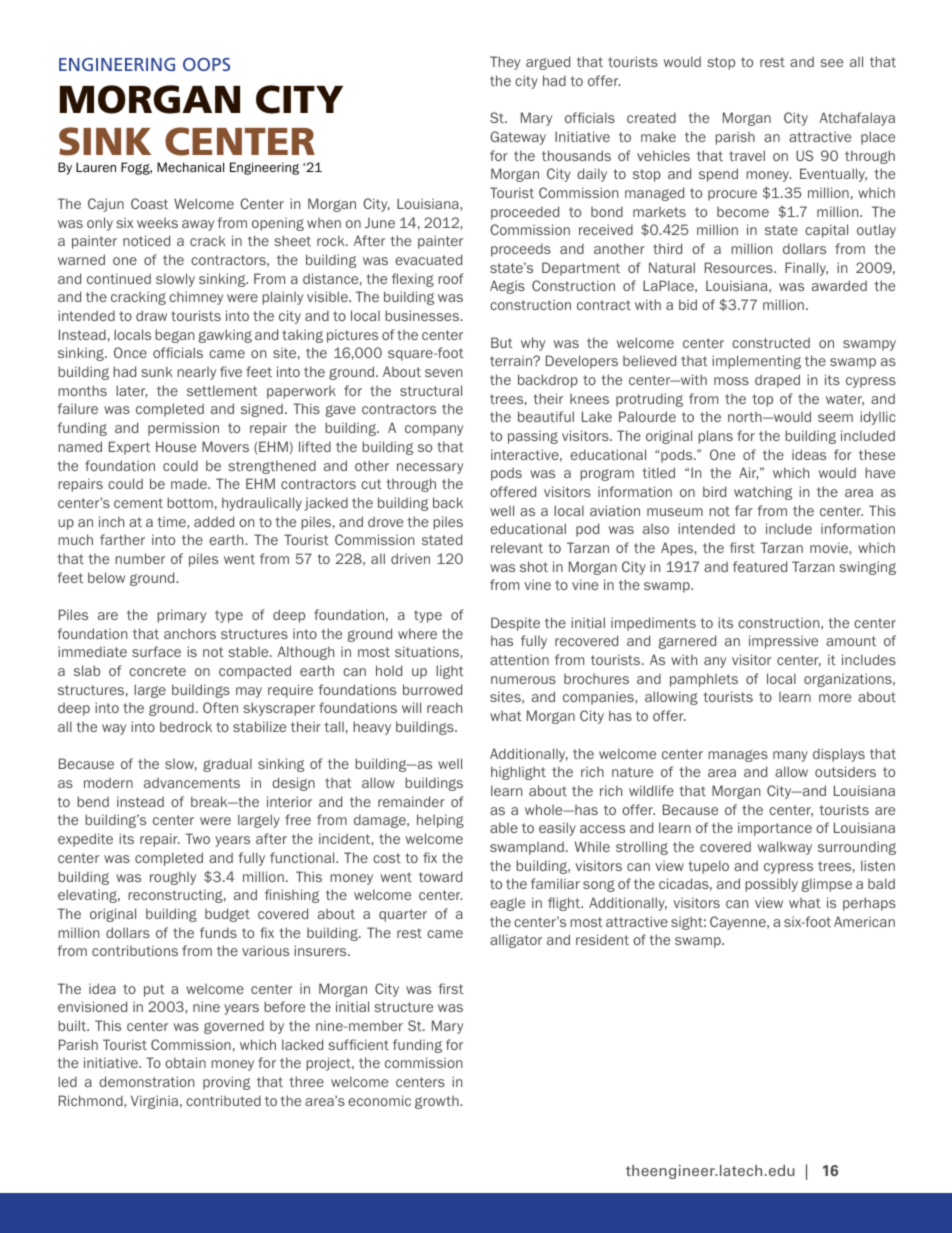 This screenshot has height=1233, width=952. Describe the element at coordinates (206, 64) in the screenshot. I see `OOPS` at that location.
